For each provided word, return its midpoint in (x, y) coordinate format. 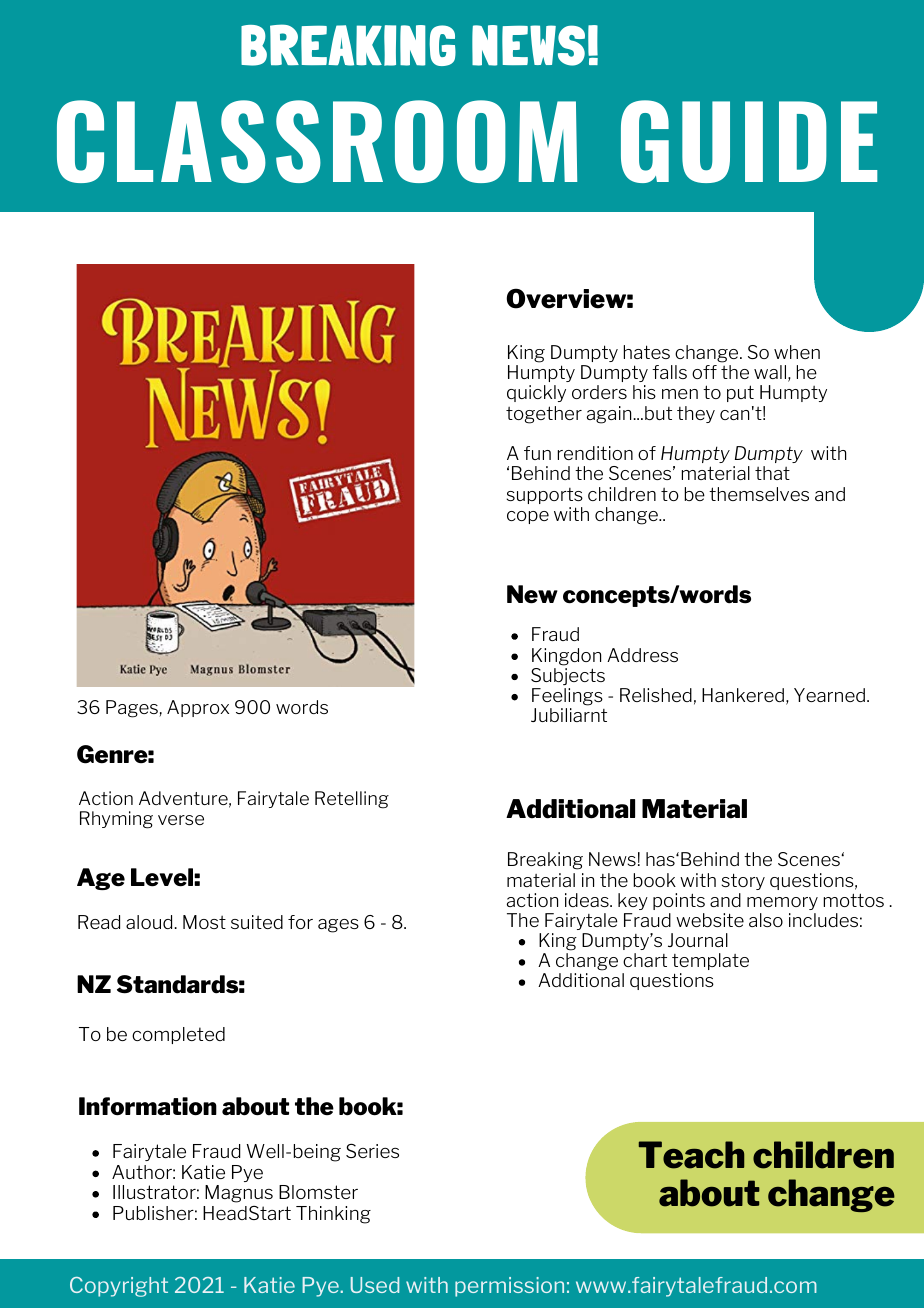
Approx (198, 708)
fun (537, 453)
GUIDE (749, 141)
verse (181, 820)
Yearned (829, 695)
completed (178, 1035)
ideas (588, 900)
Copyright (119, 1287)
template (710, 961)
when (797, 352)
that (772, 473)
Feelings (567, 697)
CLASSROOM (317, 141)
